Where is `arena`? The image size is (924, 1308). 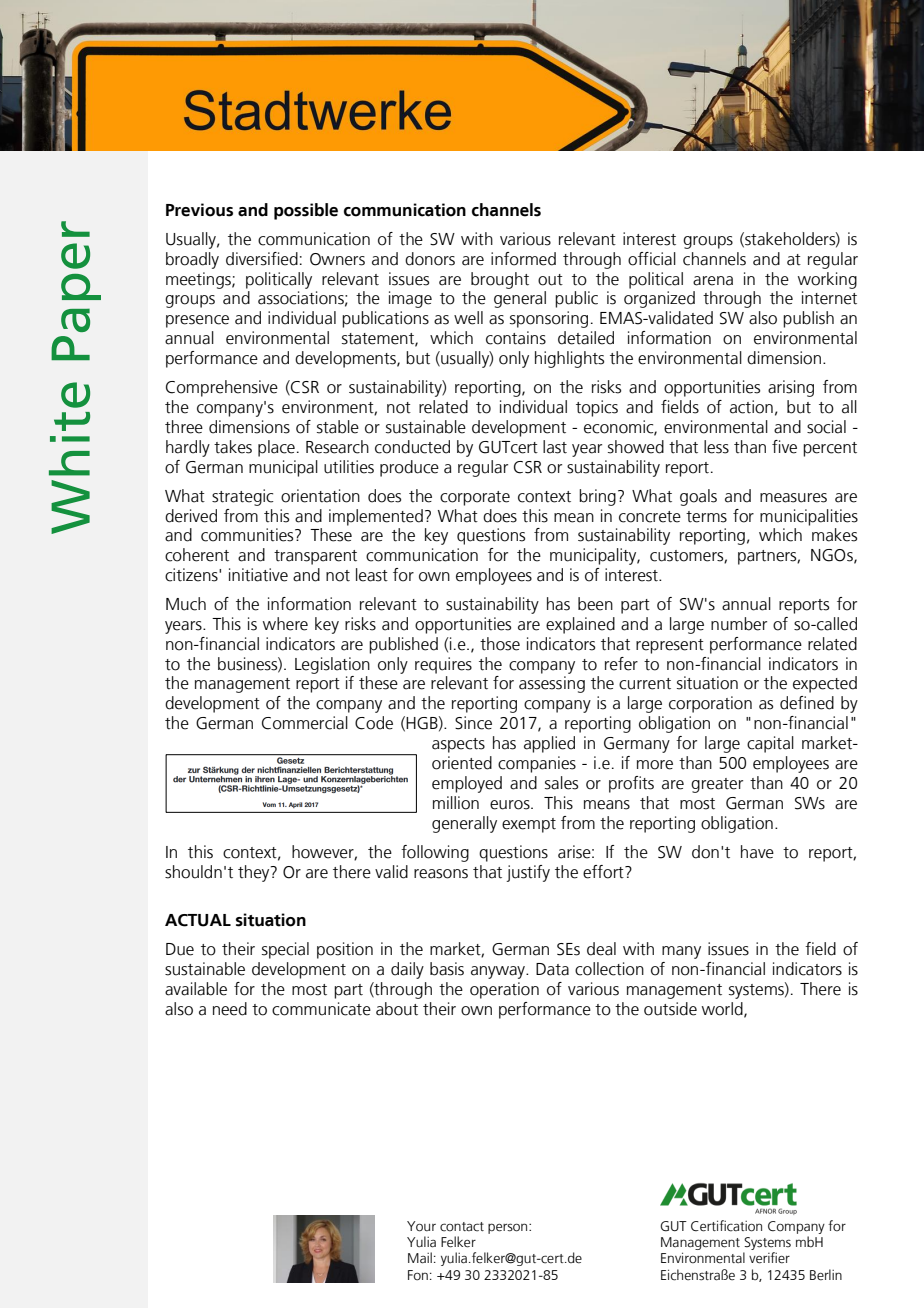 arena is located at coordinates (713, 281).
